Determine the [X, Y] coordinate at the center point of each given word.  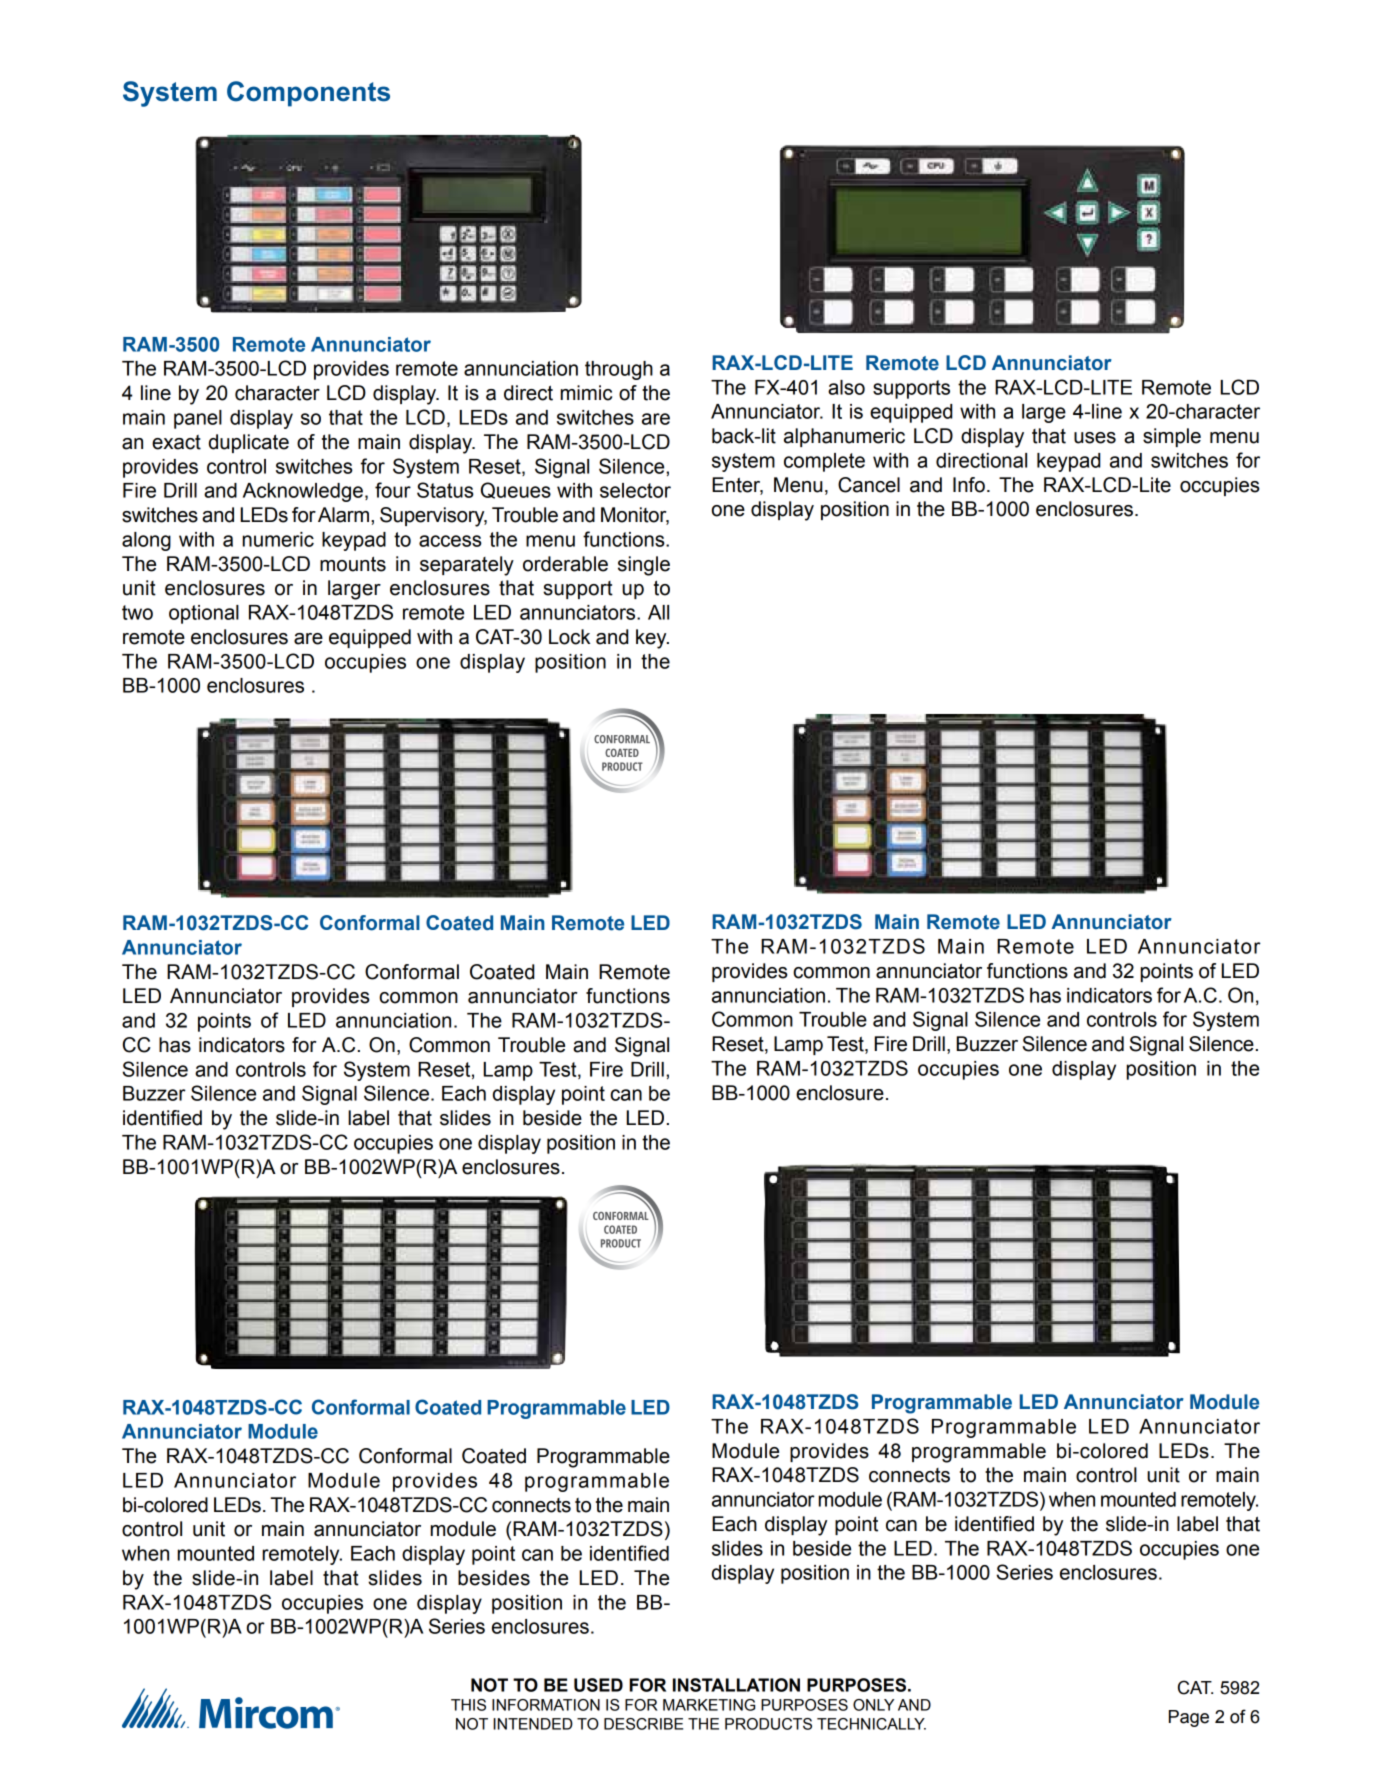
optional [204, 614]
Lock [569, 637]
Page [1189, 1718]
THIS [468, 1705]
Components [308, 94]
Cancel [869, 485]
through [619, 370]
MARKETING [709, 1705]
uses [1095, 438]
